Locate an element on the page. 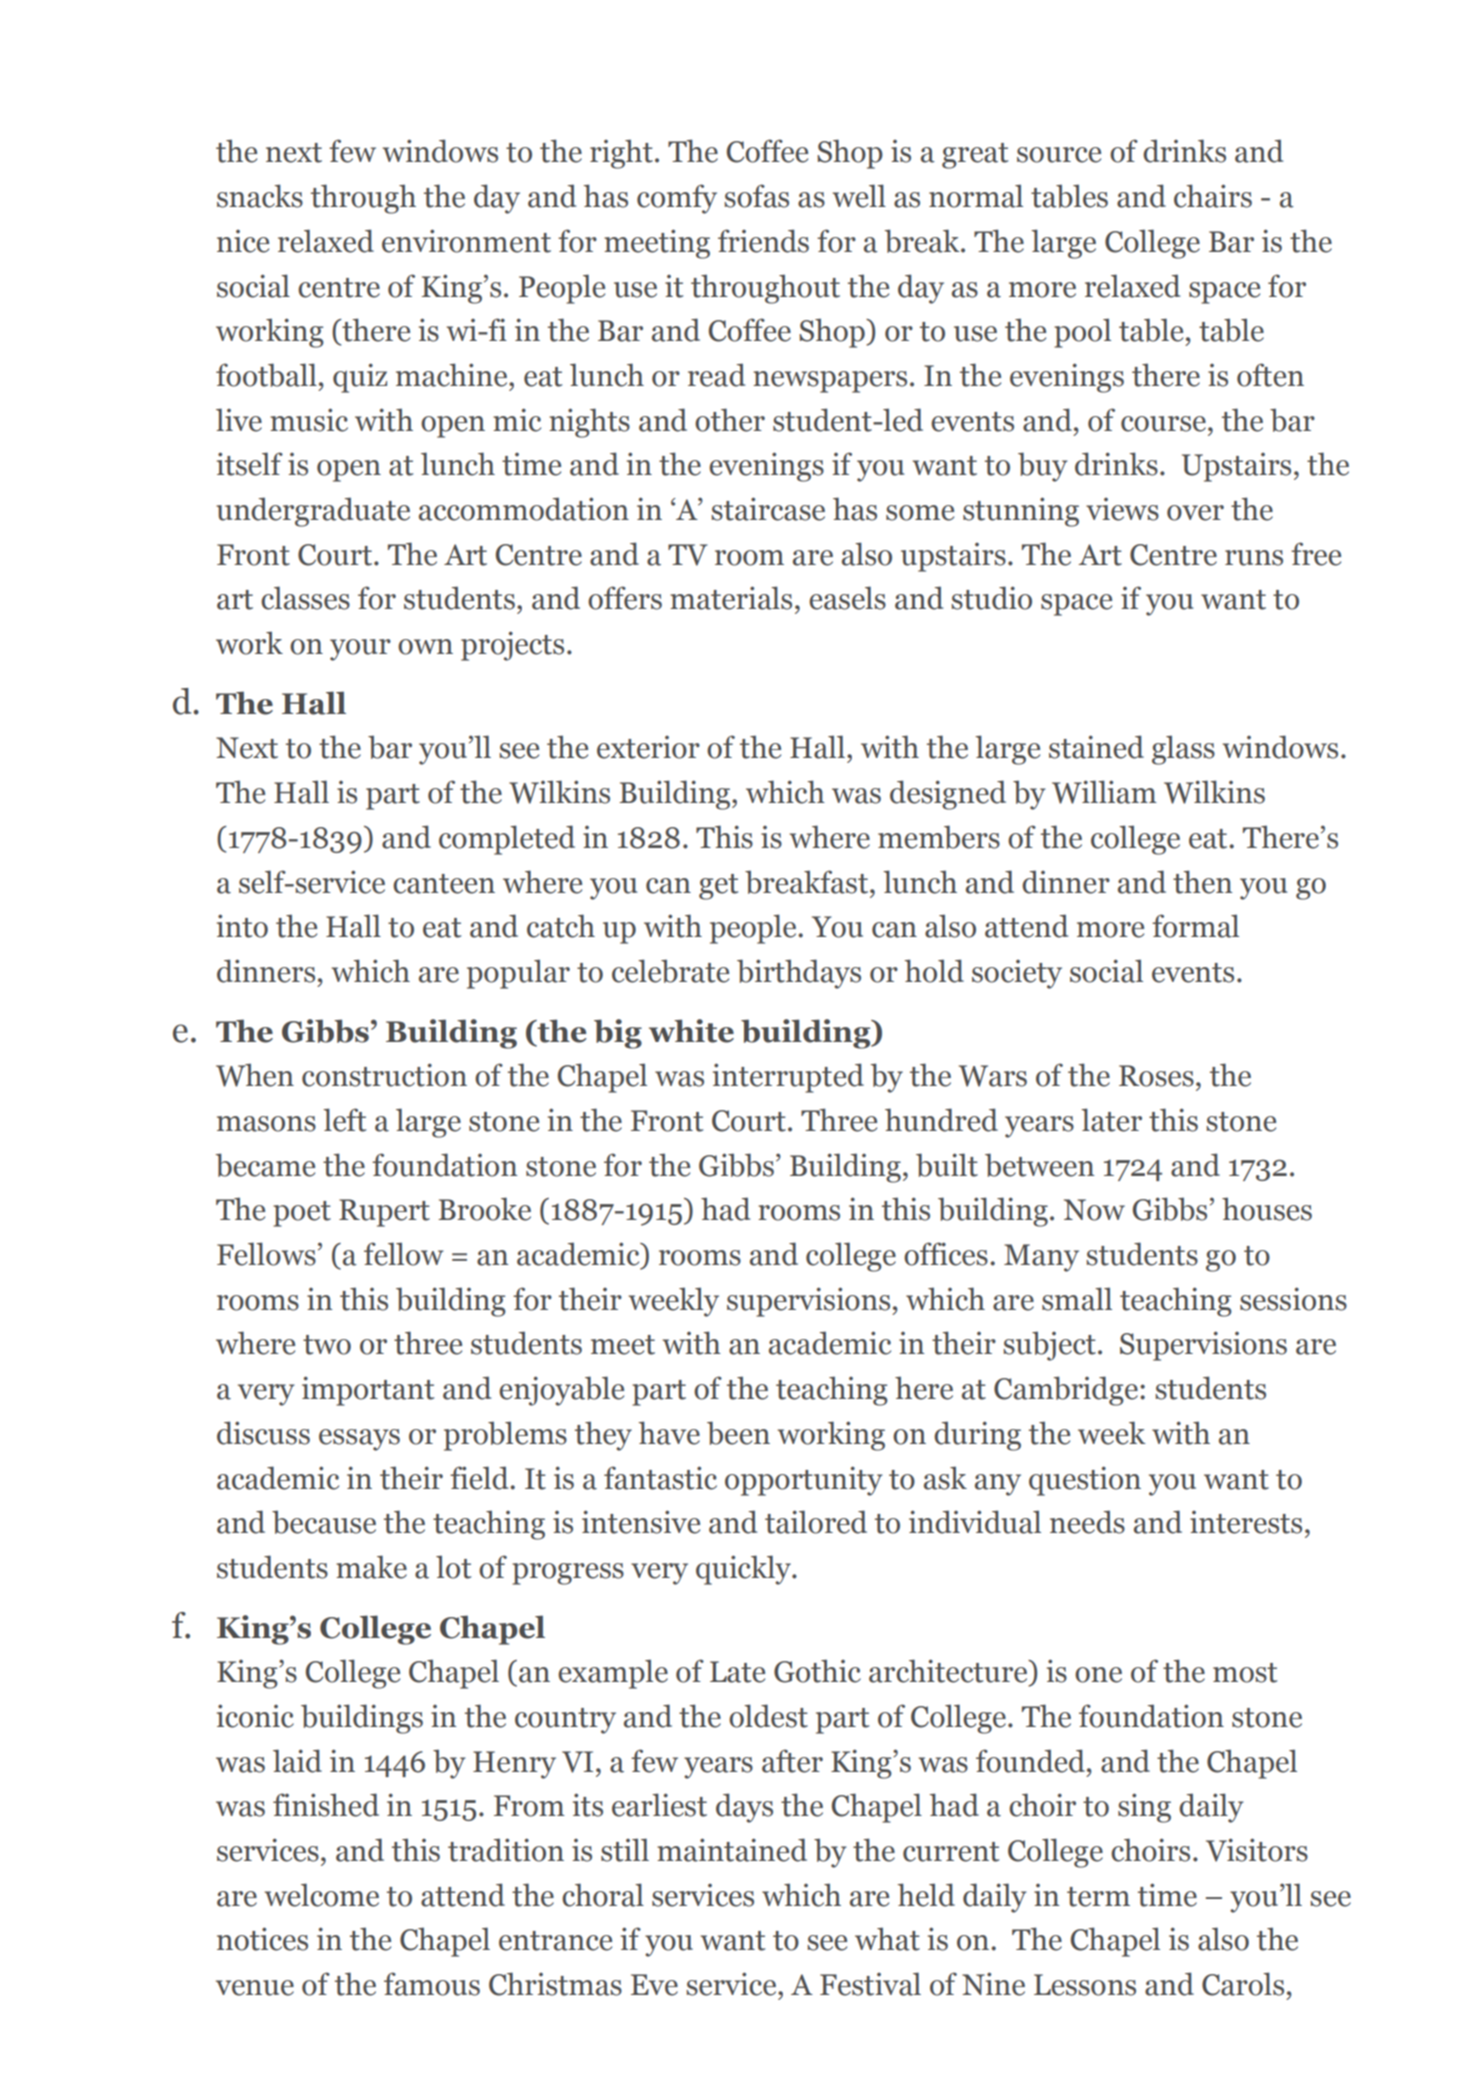  Roses is located at coordinates (1156, 1076).
